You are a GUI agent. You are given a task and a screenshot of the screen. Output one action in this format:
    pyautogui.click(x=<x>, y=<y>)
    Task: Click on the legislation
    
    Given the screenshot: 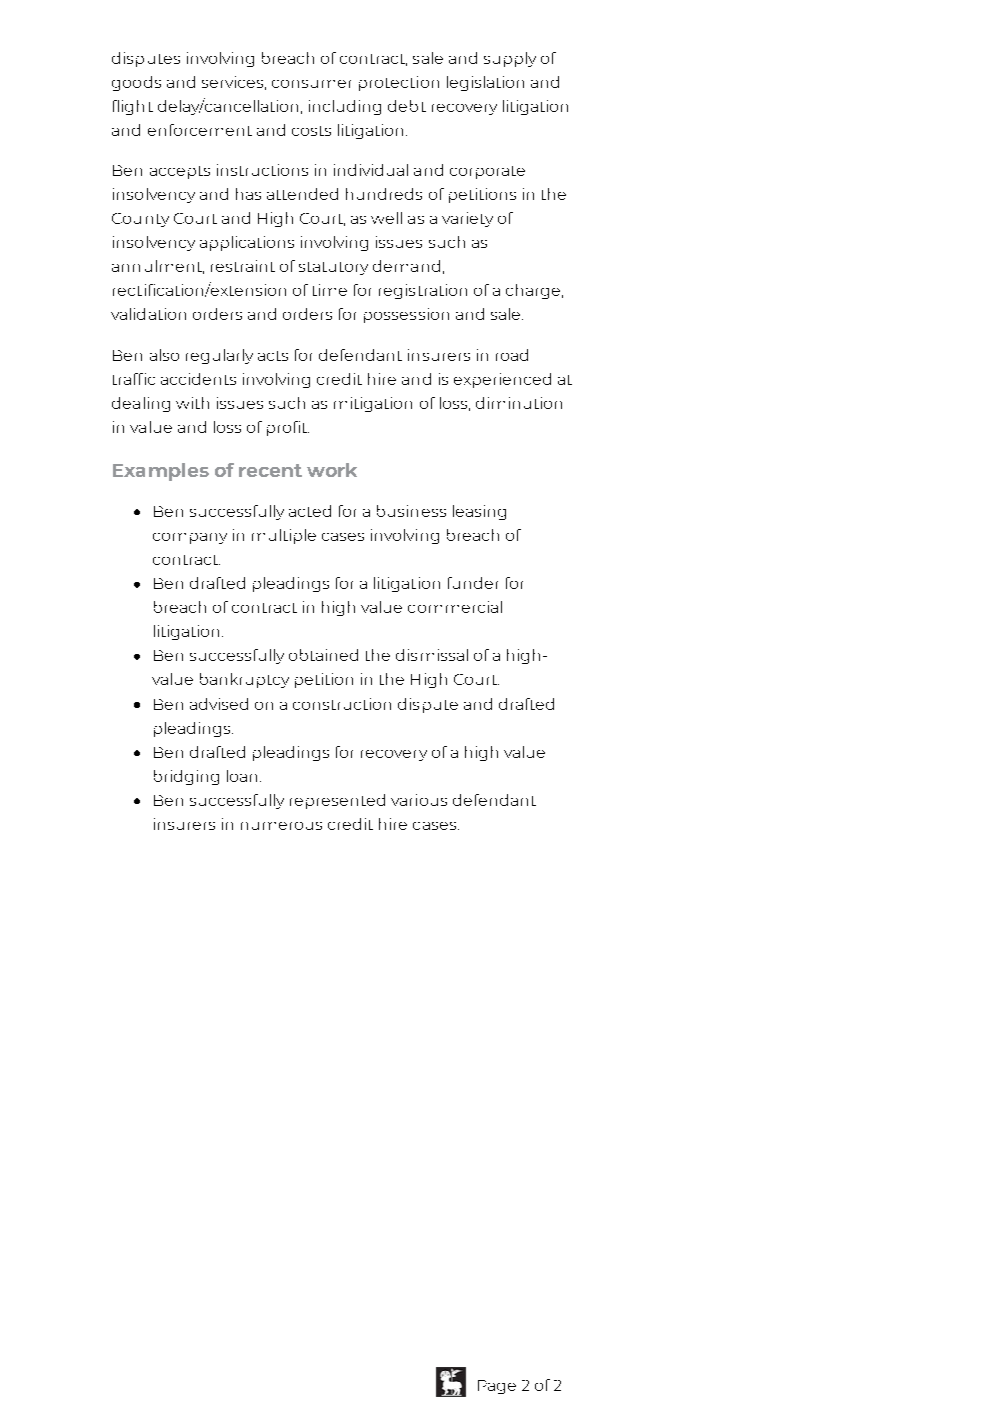 What is the action you would take?
    pyautogui.click(x=485, y=83)
